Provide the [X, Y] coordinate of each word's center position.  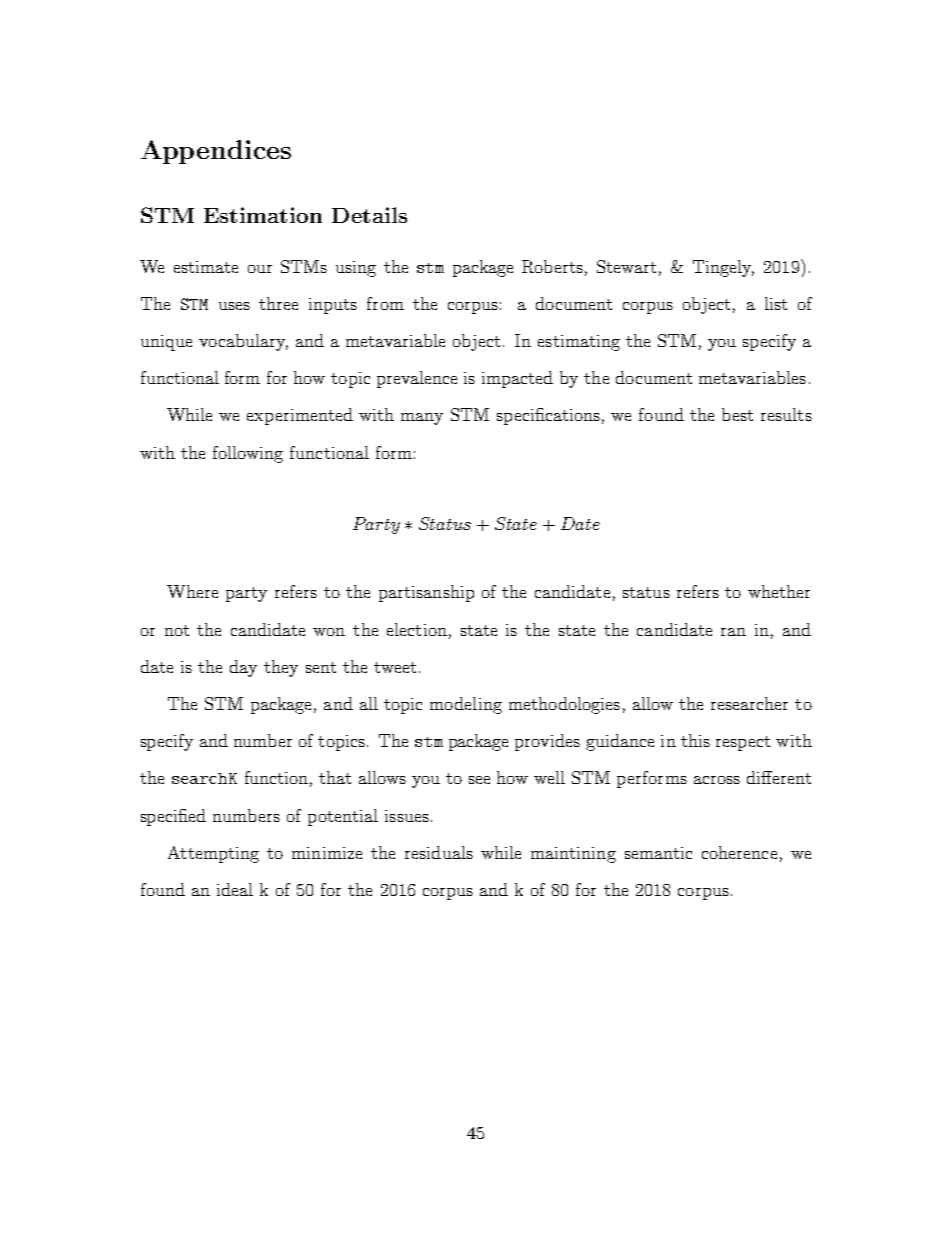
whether [779, 591]
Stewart [626, 266]
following [248, 454]
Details [369, 215]
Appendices [216, 152]
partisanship [426, 593]
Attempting [213, 854]
